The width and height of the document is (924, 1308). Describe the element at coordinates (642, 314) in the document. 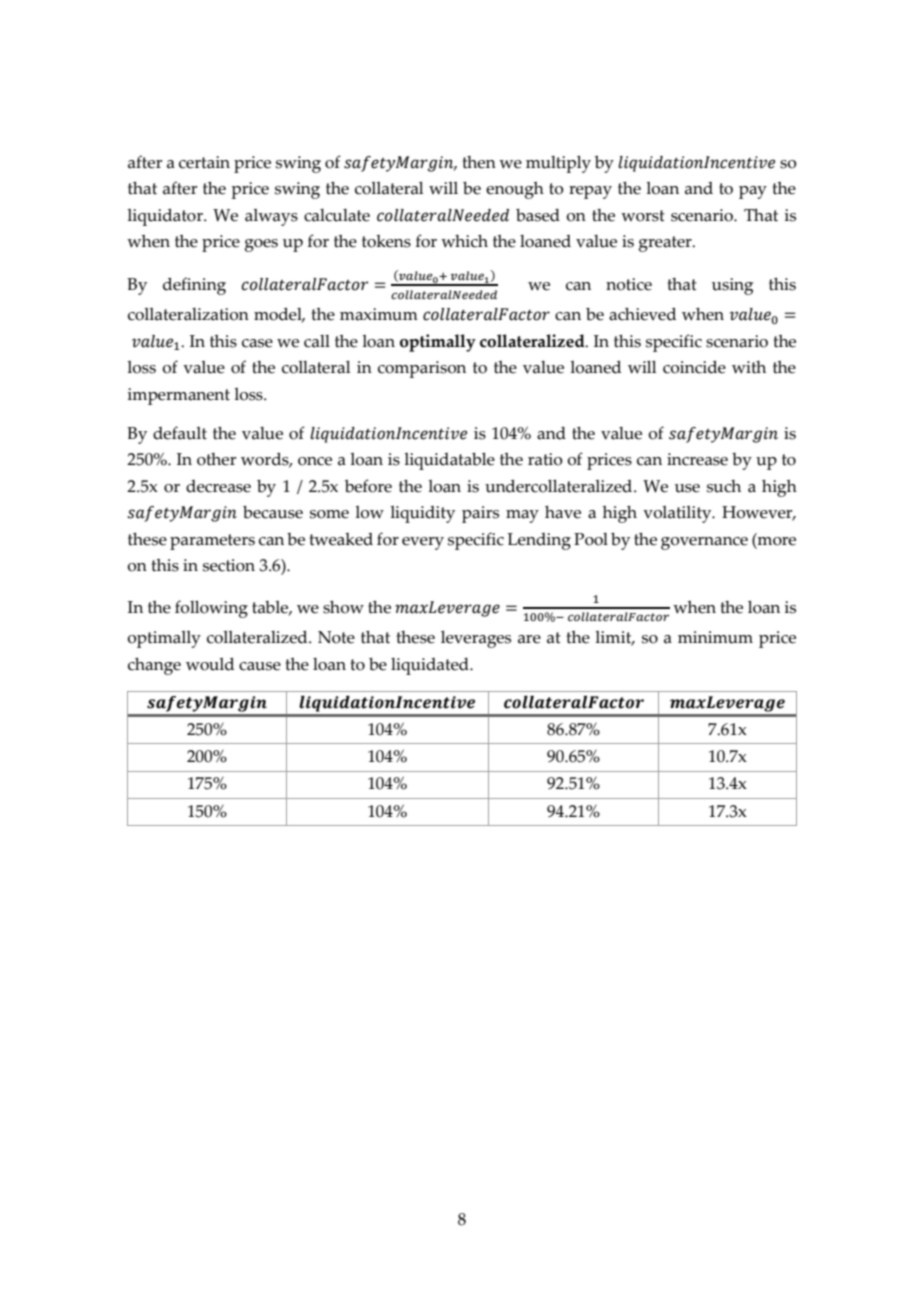

I see `achieved` at that location.
